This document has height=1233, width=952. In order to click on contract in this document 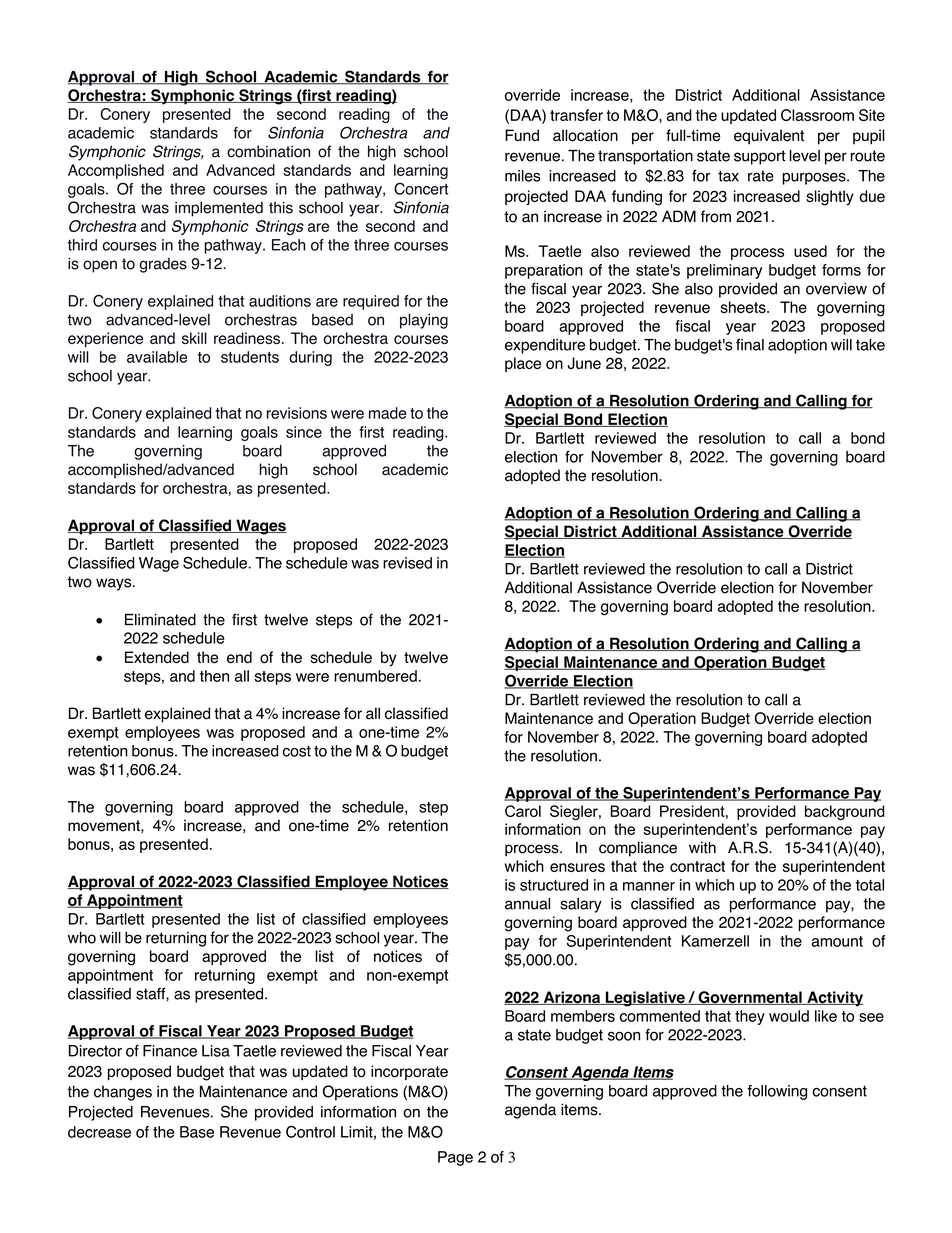, I will do `click(697, 866)`.
